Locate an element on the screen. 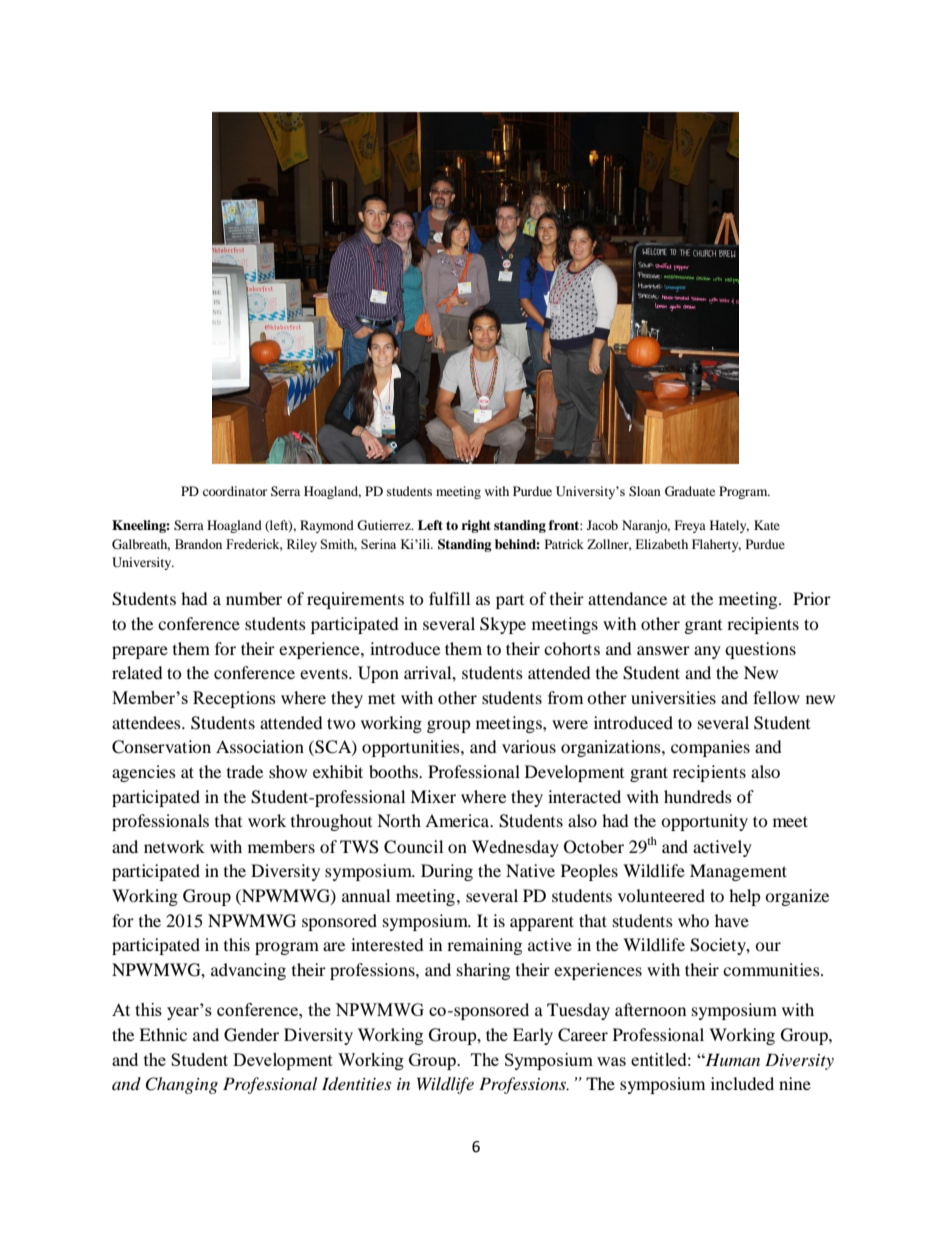  prepare is located at coordinates (140, 652).
